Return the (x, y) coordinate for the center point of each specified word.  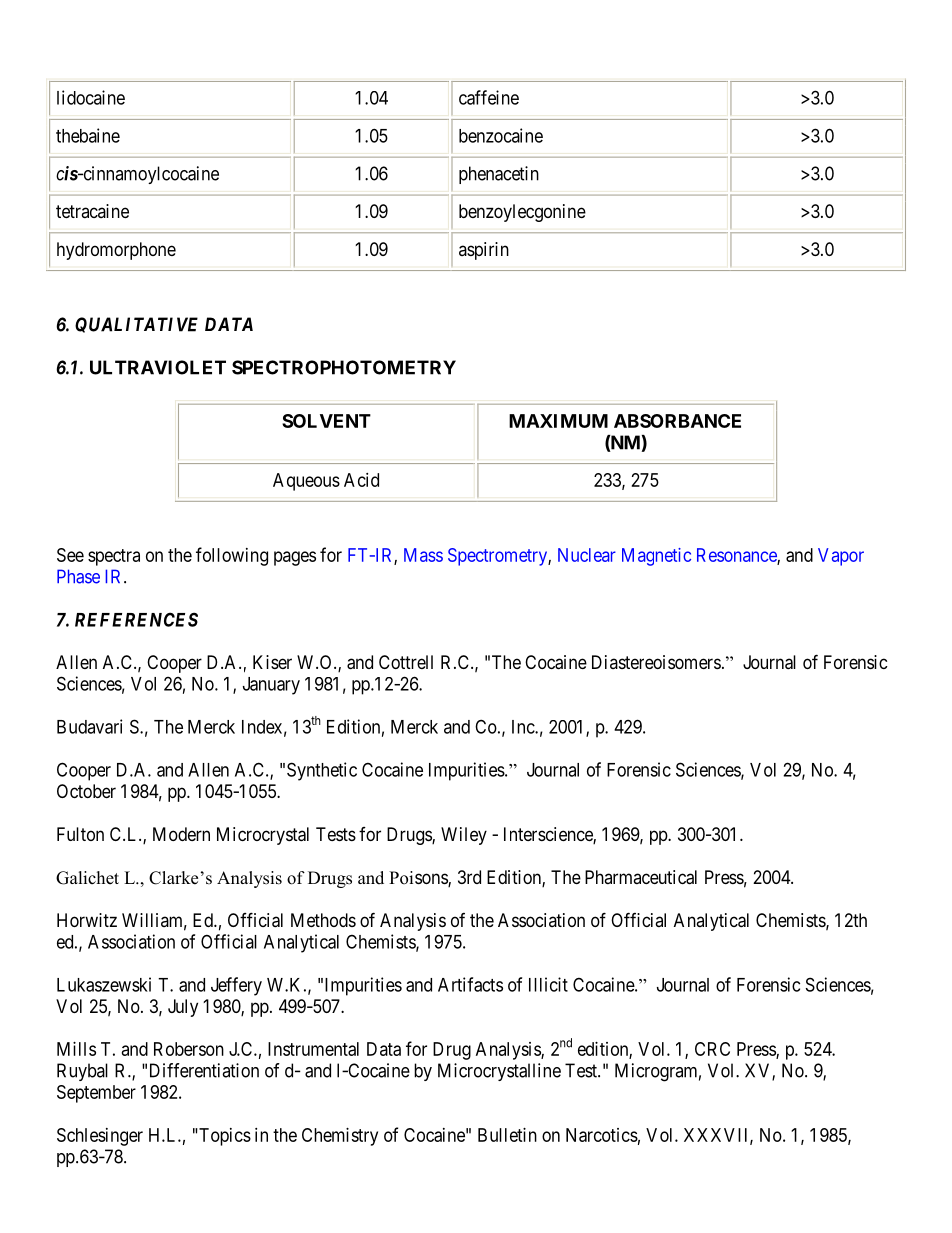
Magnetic (656, 557)
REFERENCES (136, 619)
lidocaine (91, 97)
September (96, 1094)
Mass (423, 555)
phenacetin (499, 175)
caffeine (489, 97)
